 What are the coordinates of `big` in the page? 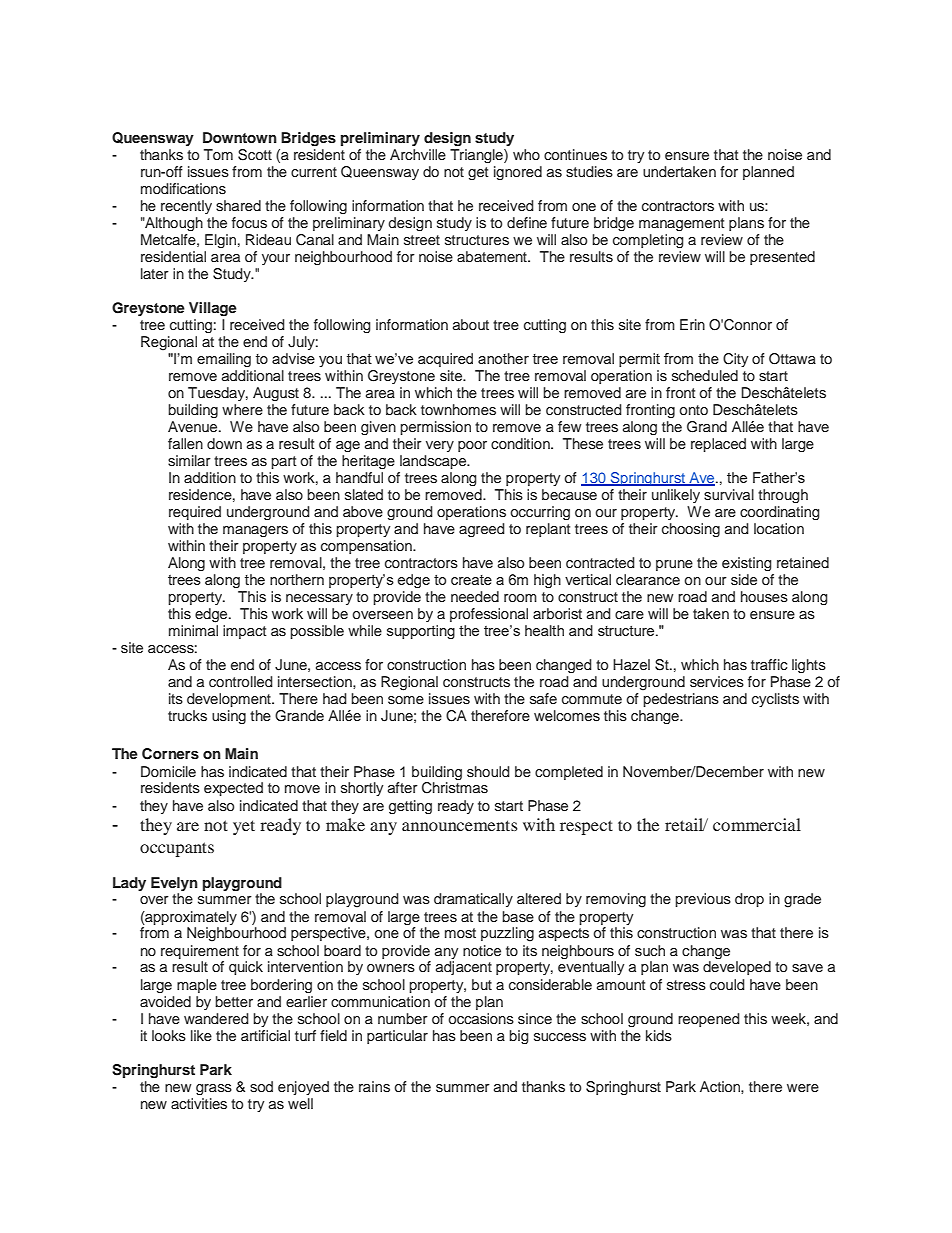 It's located at (519, 1037).
